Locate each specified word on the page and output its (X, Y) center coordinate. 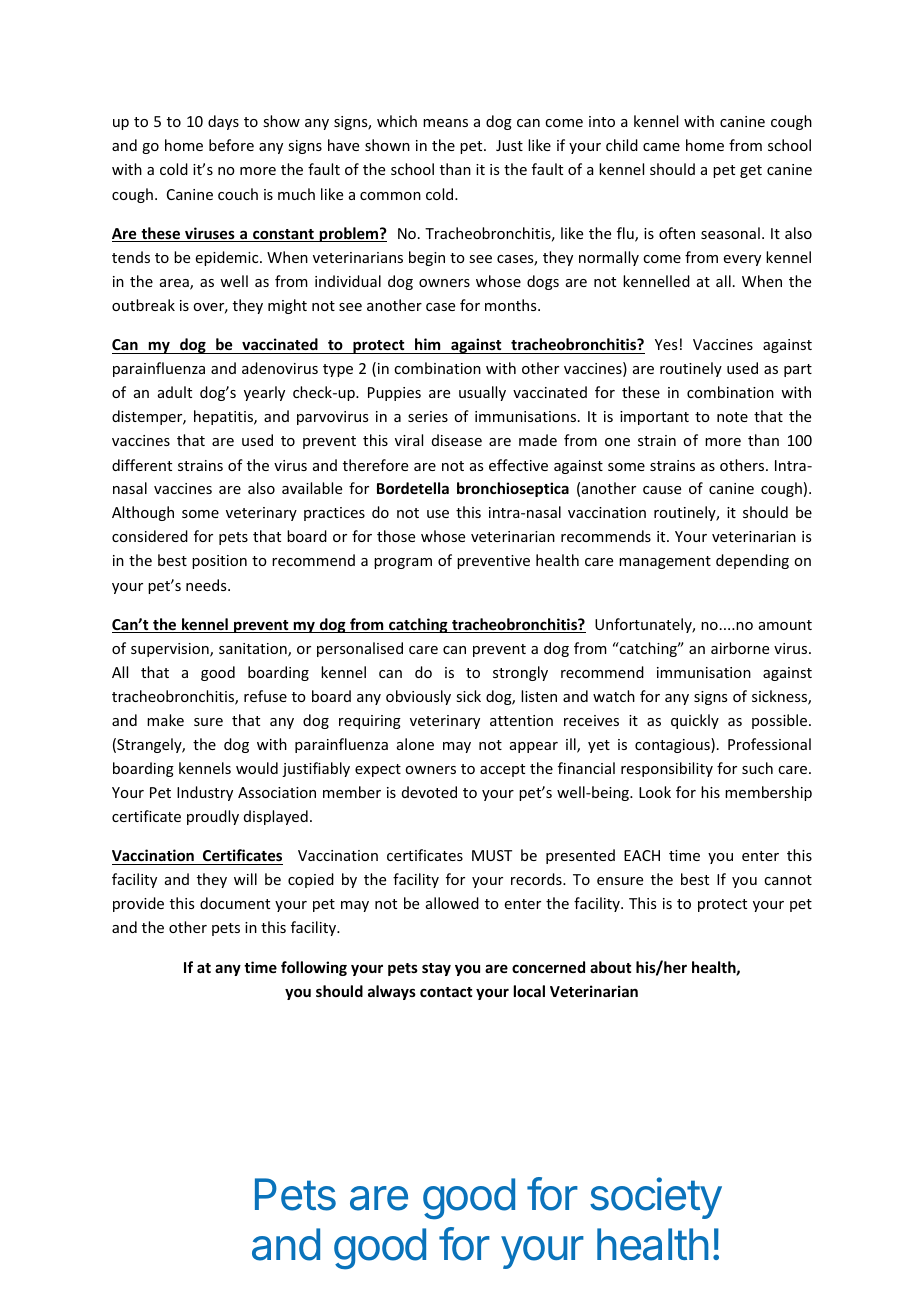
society (656, 1198)
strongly (520, 673)
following (314, 968)
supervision (171, 650)
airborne (740, 648)
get (751, 171)
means (445, 123)
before (231, 145)
